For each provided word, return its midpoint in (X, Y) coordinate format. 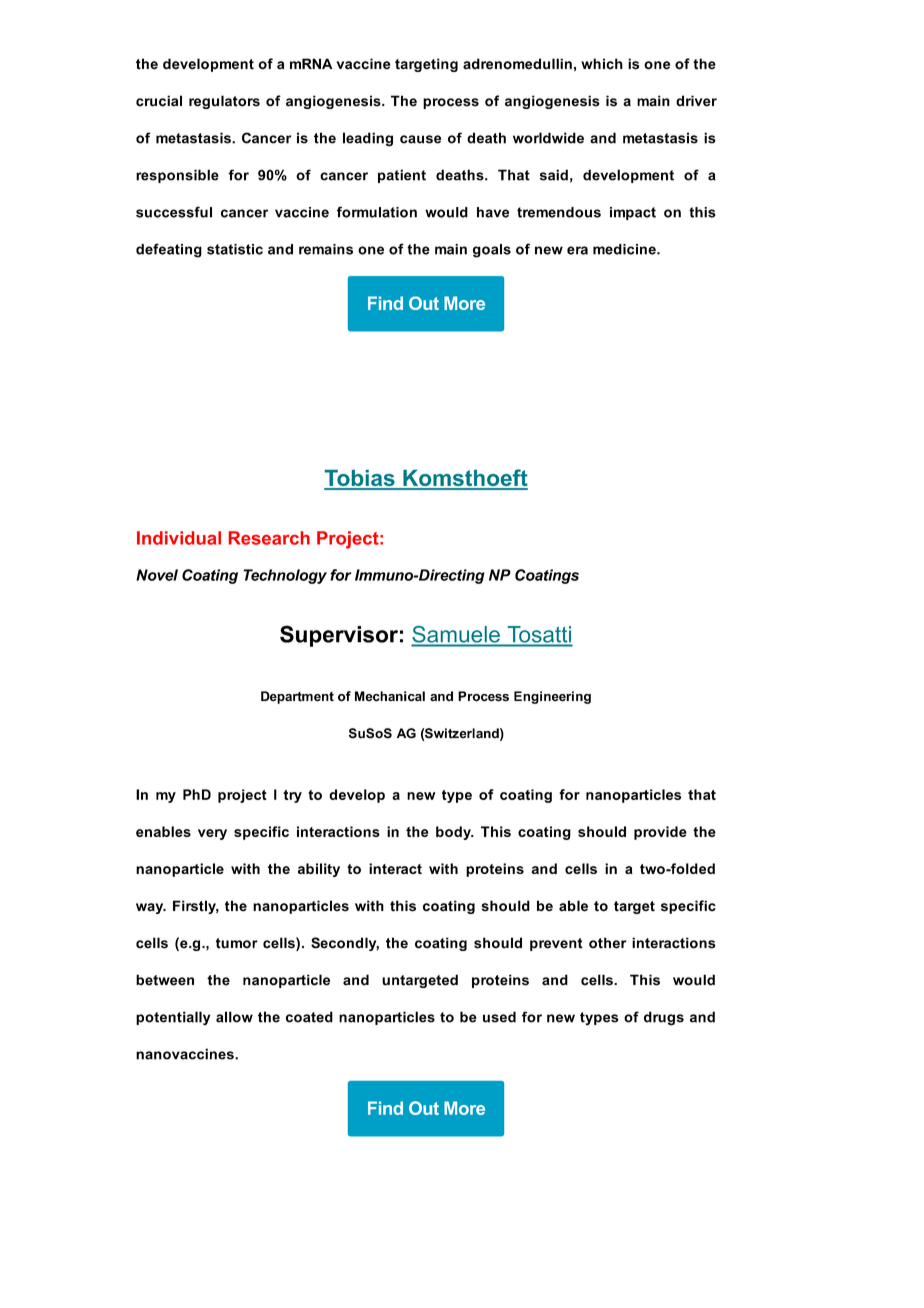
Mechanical (390, 696)
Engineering (552, 697)
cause (420, 139)
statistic (235, 249)
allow (234, 1017)
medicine (625, 249)
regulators (224, 102)
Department (297, 697)
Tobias (360, 479)
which (602, 64)
